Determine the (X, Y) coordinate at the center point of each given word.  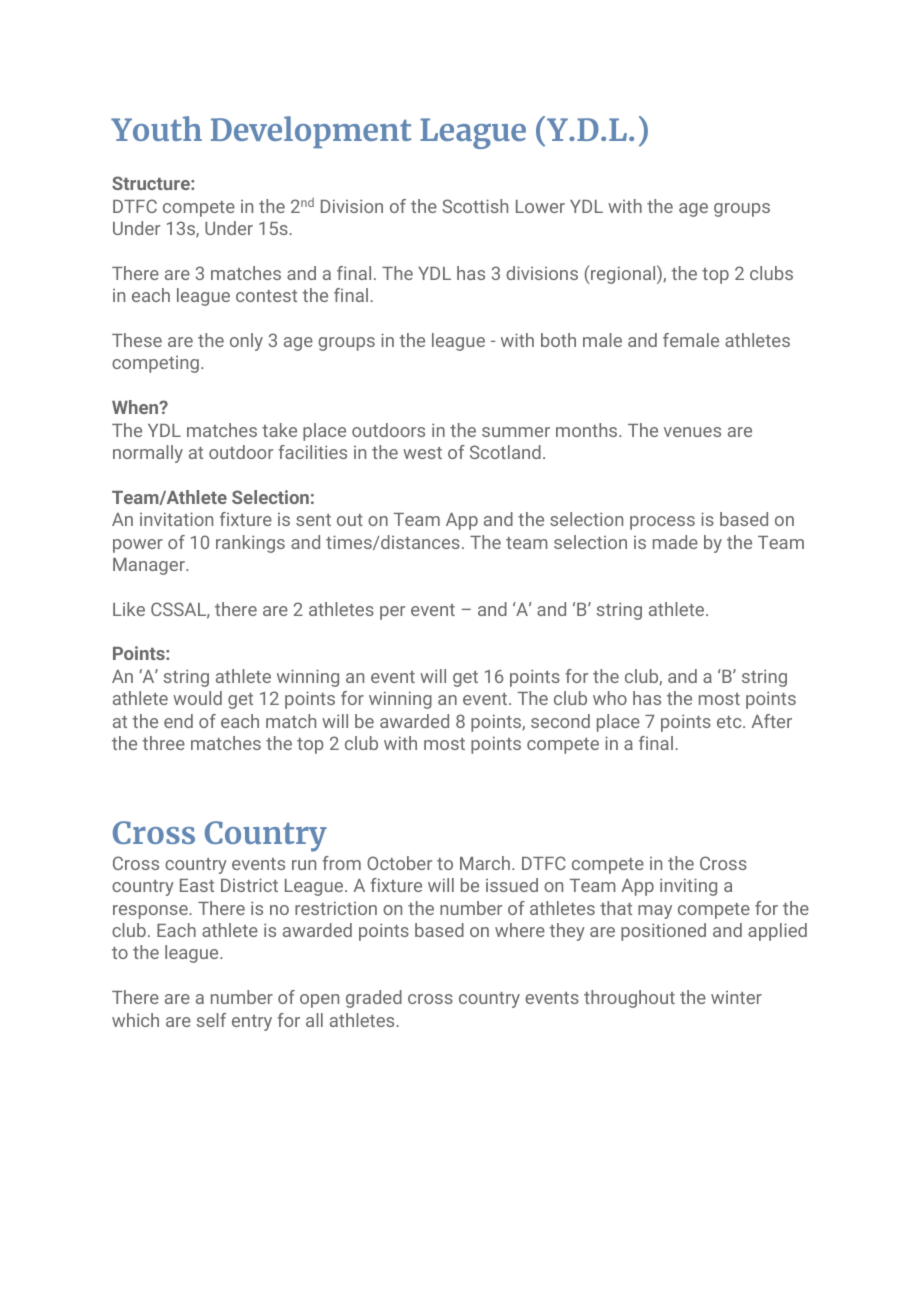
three (163, 743)
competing (155, 364)
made (675, 542)
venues (692, 432)
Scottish (475, 206)
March (485, 863)
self (211, 1020)
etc (730, 722)
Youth (156, 128)
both (558, 340)
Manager (150, 566)
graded (374, 999)
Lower (540, 206)
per (392, 613)
